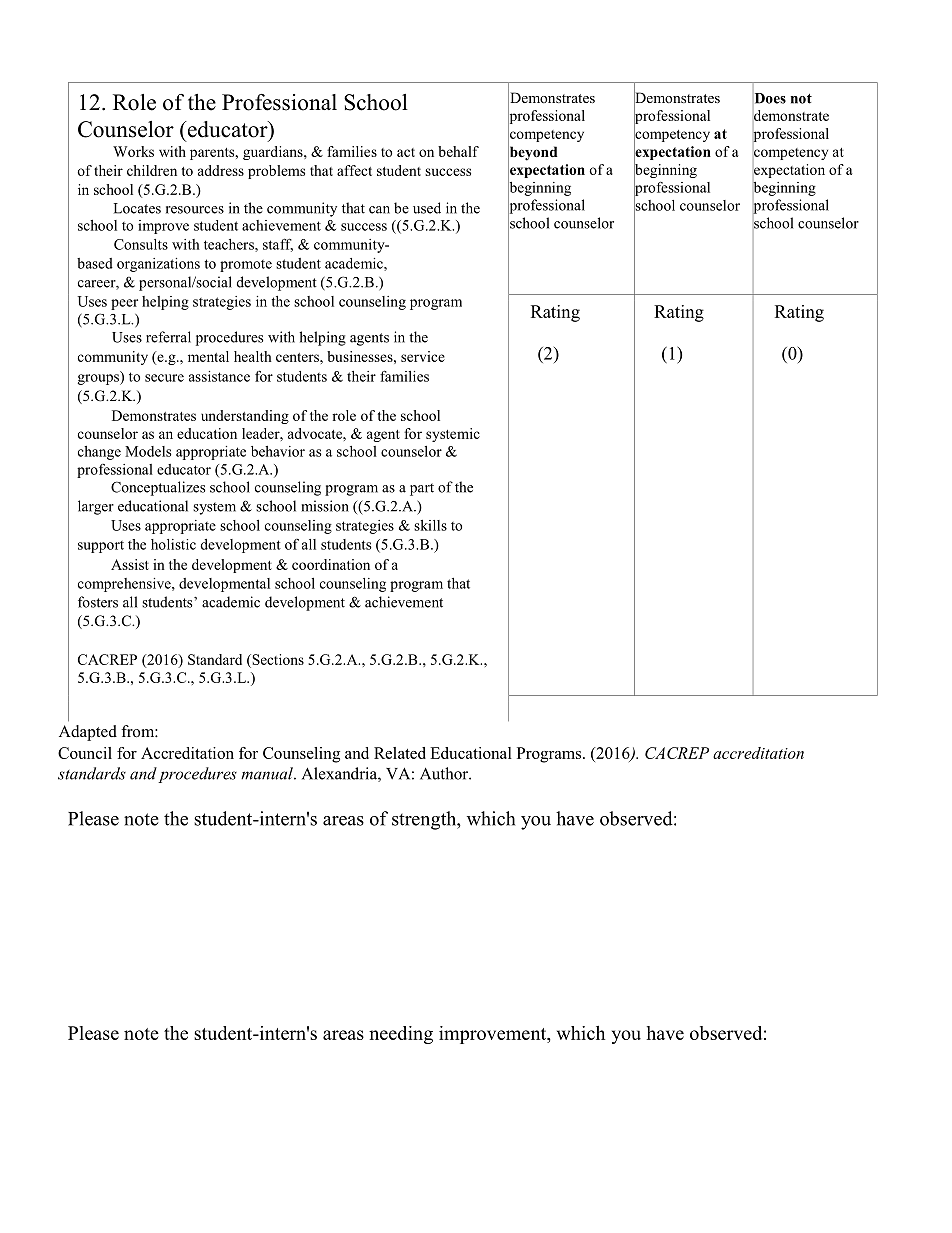  I want to click on Council, so click(85, 753).
